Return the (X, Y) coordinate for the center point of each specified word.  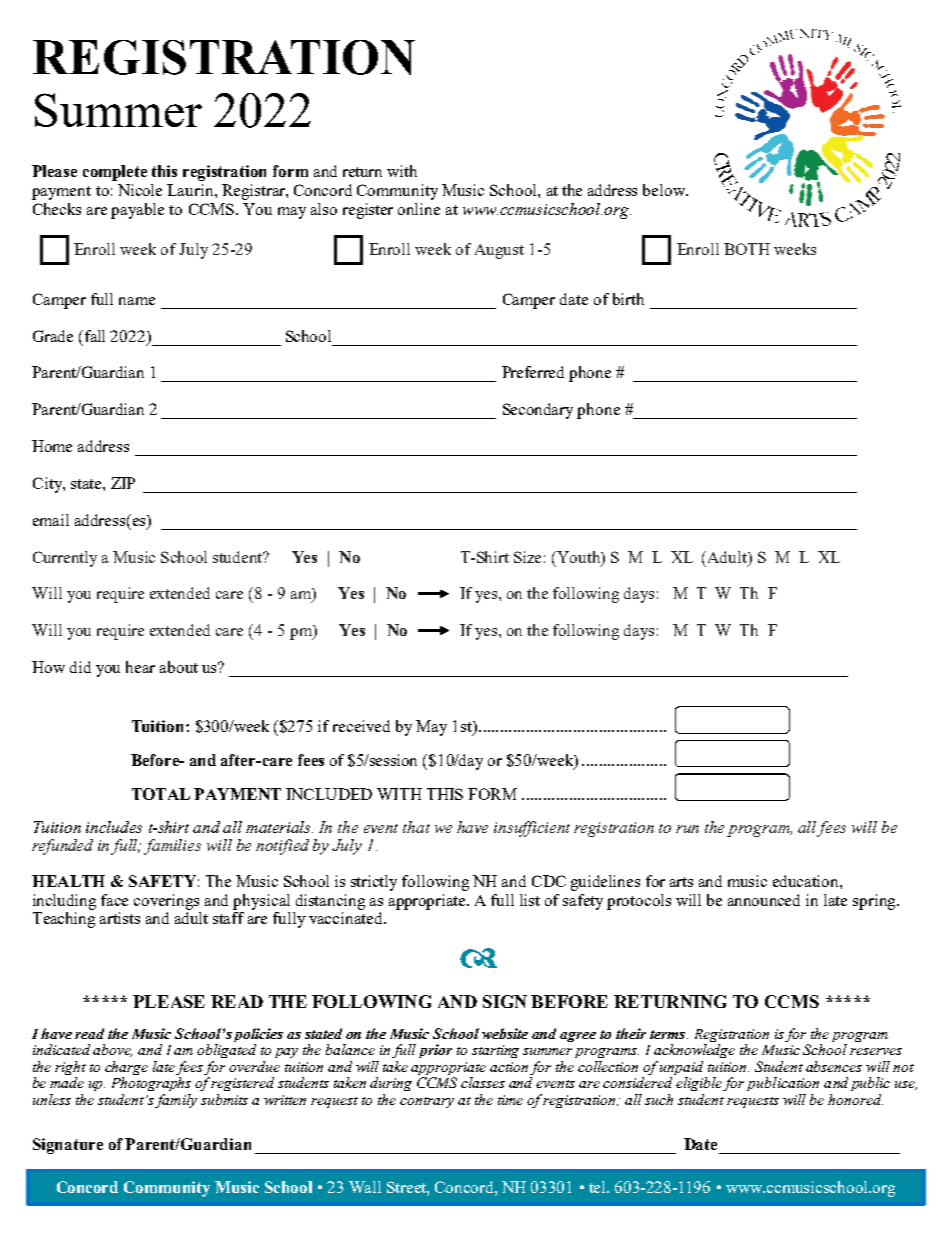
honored (855, 1099)
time (510, 1100)
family (176, 1101)
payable (137, 211)
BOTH (747, 249)
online (419, 209)
